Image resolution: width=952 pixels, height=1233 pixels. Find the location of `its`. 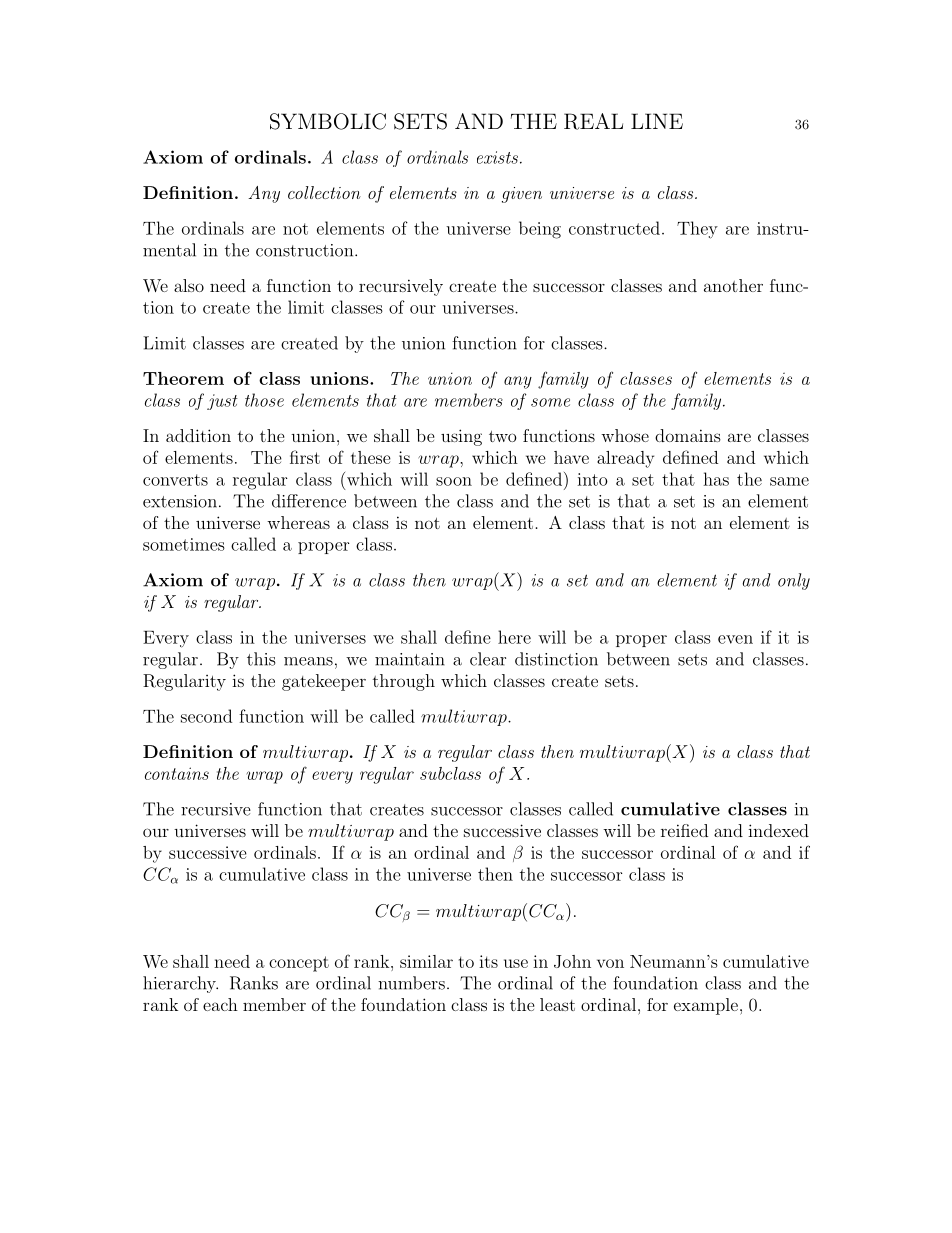

its is located at coordinates (488, 961).
